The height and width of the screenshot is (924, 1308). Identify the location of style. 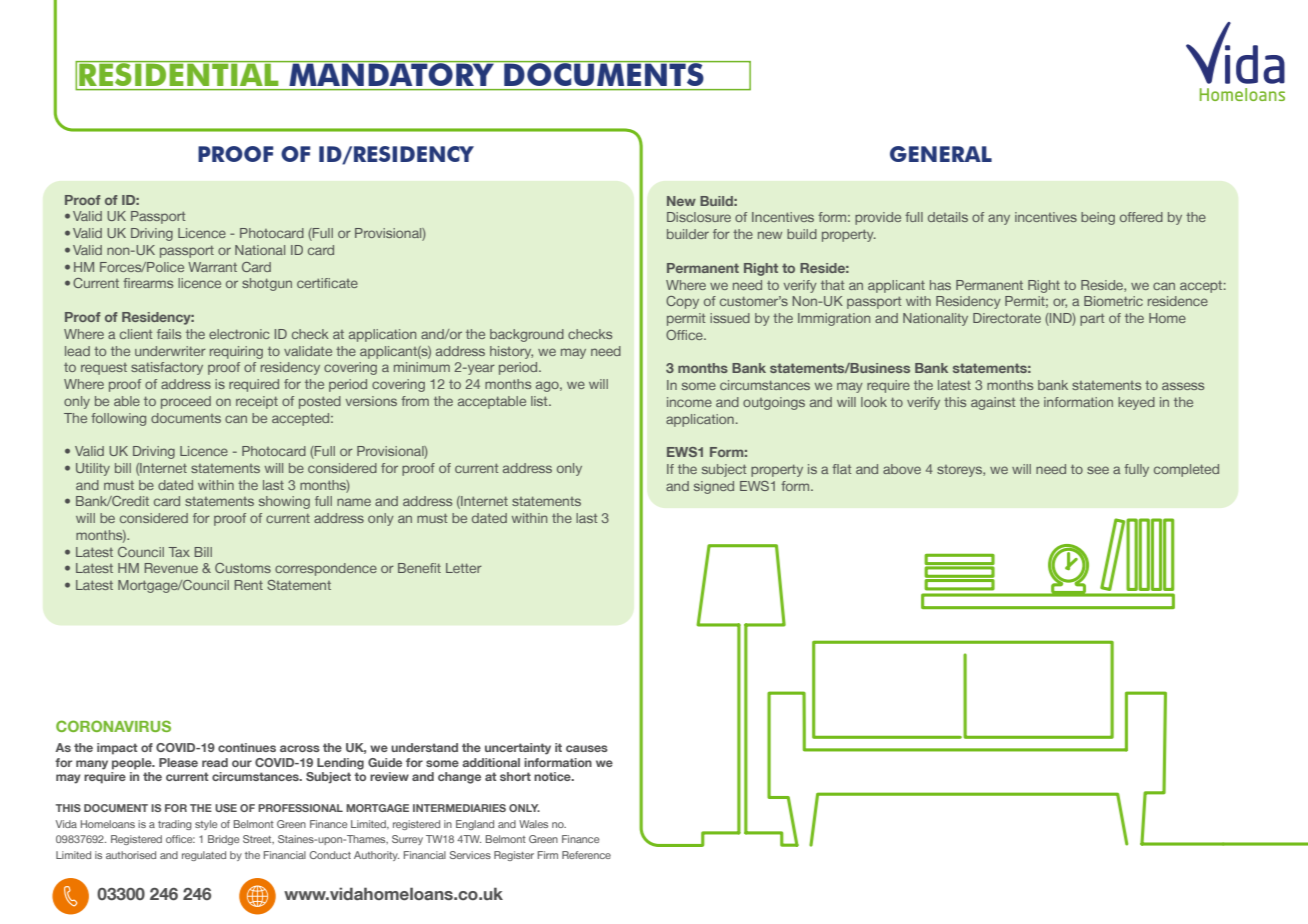
(206, 825).
